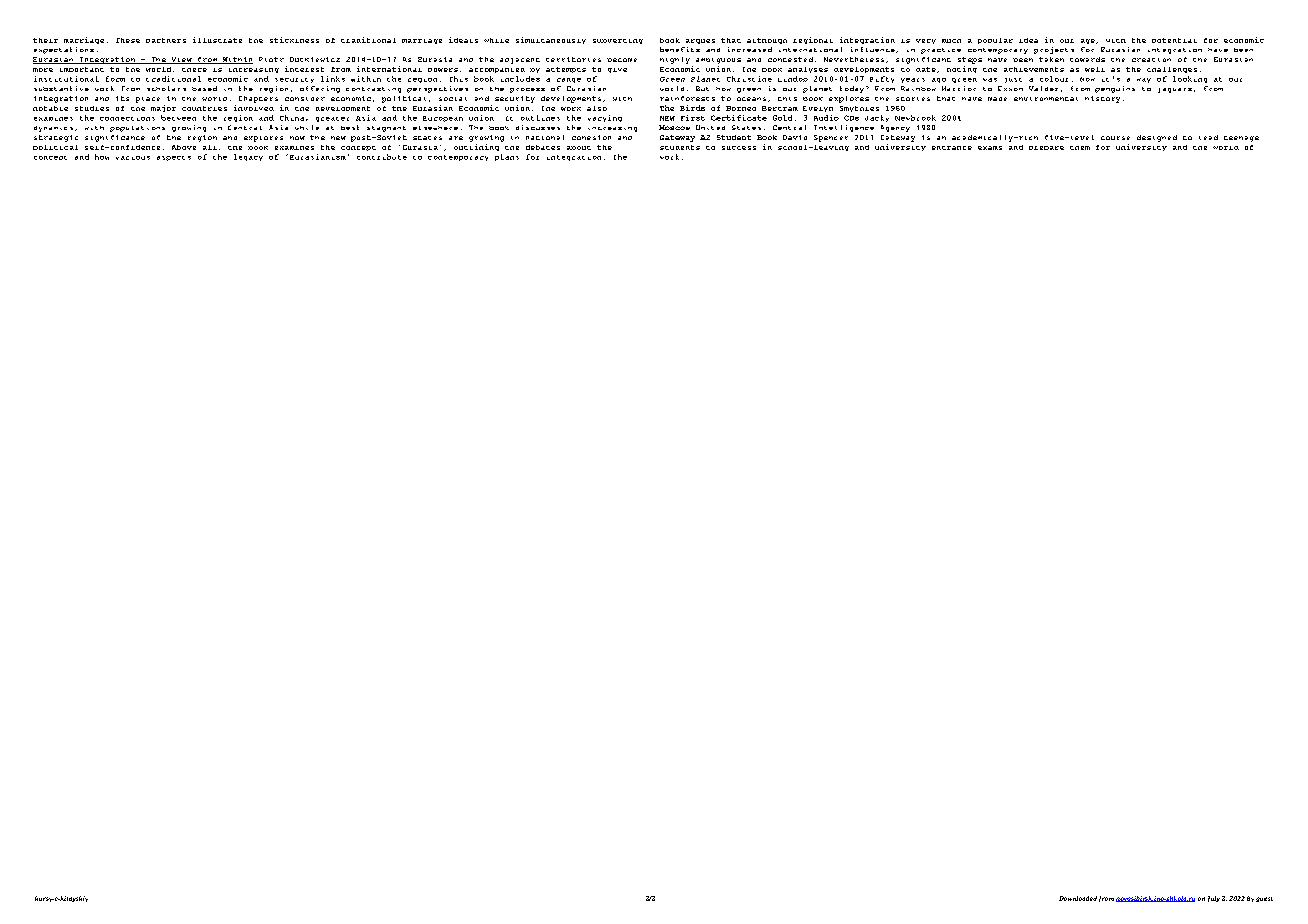 The width and height of the screenshot is (1308, 924). Describe the element at coordinates (1046, 148) in the screenshot. I see `prepare` at that location.
